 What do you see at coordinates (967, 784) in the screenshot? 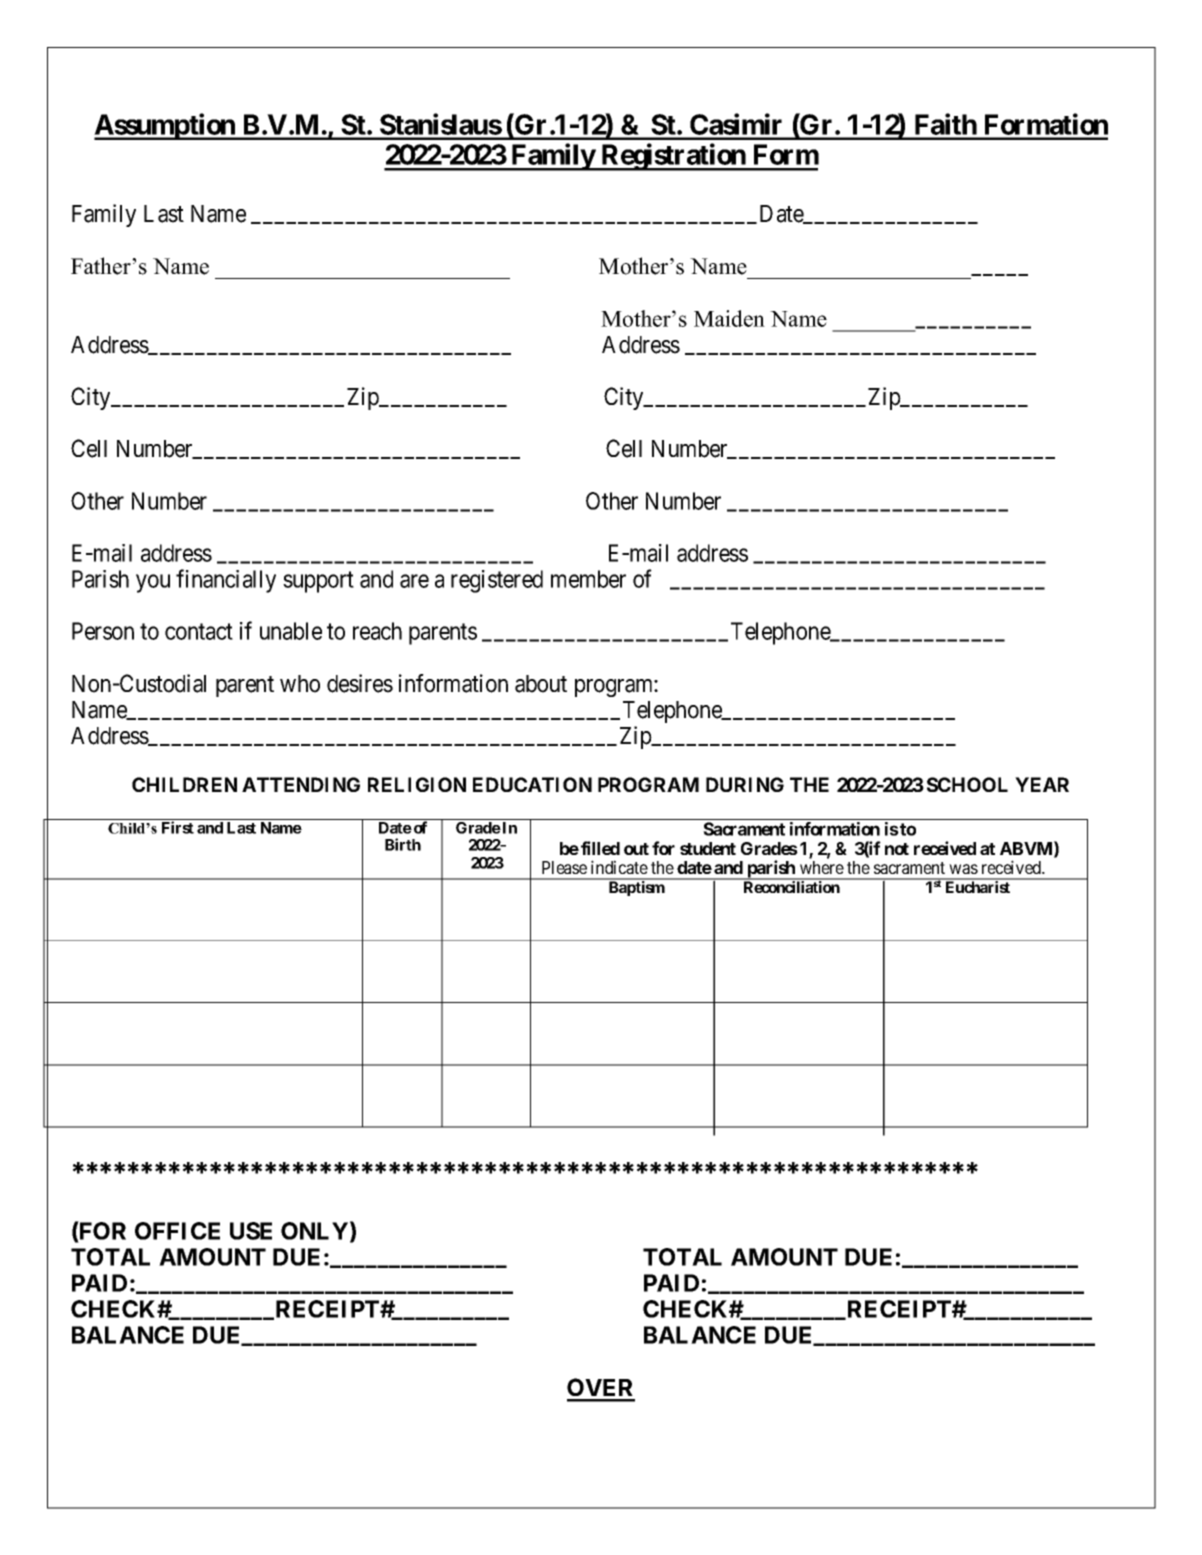
I see `SCHOOL` at bounding box center [967, 784].
